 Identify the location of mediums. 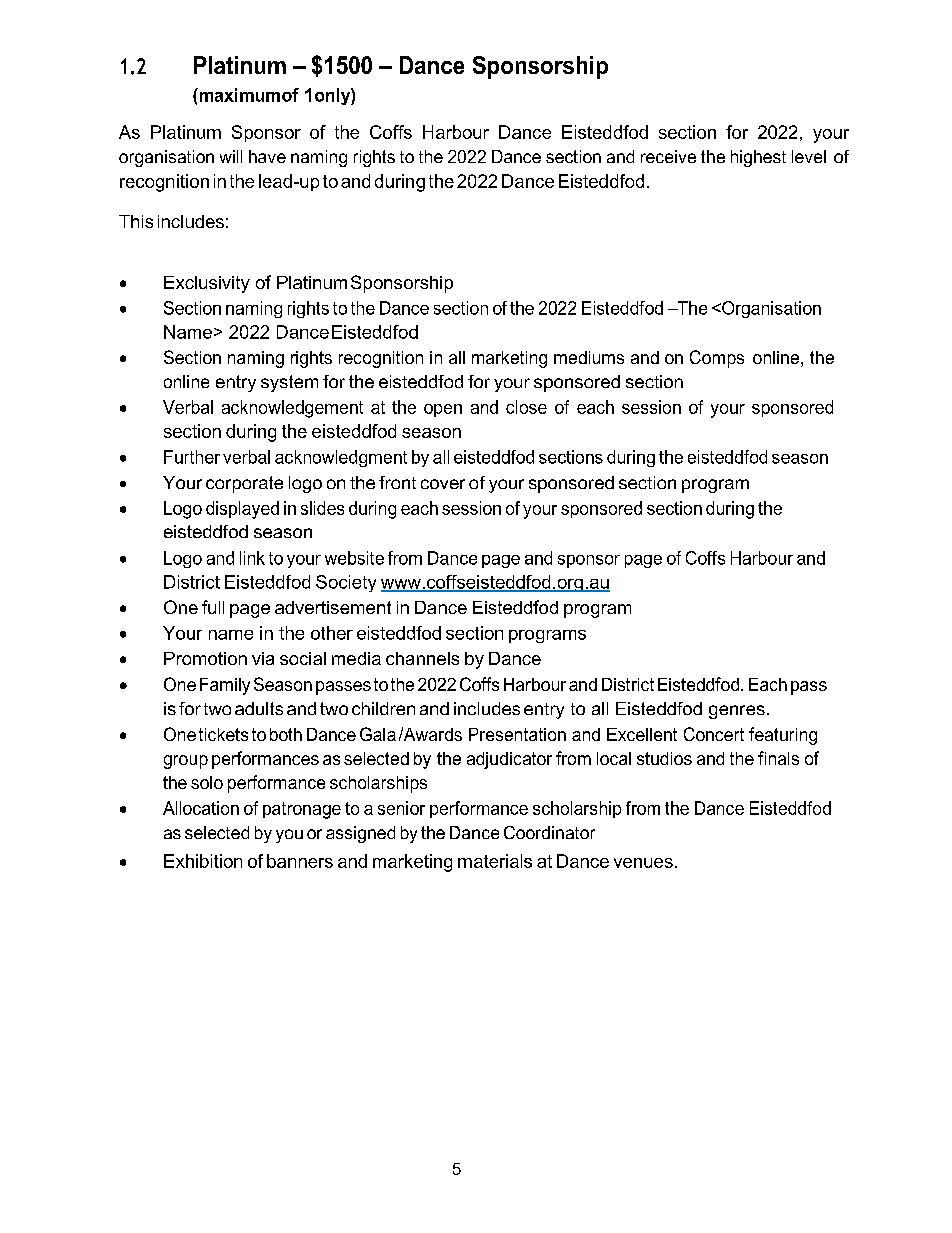
(589, 357).
